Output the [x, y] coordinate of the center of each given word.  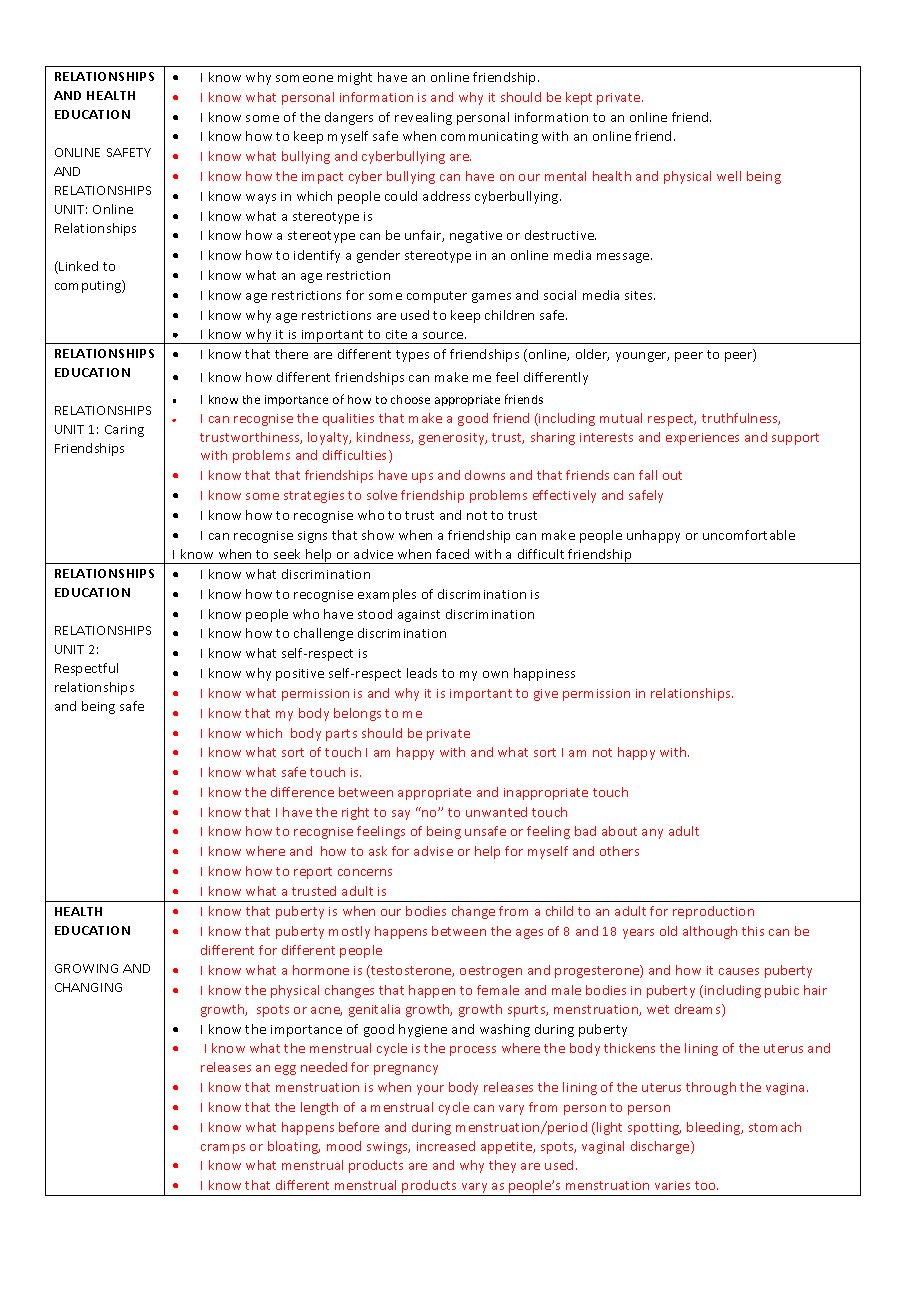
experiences [702, 439]
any [652, 834]
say [401, 815]
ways [261, 199]
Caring [124, 431]
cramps [223, 1149]
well [729, 176]
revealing [423, 118]
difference [302, 792]
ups [422, 478]
